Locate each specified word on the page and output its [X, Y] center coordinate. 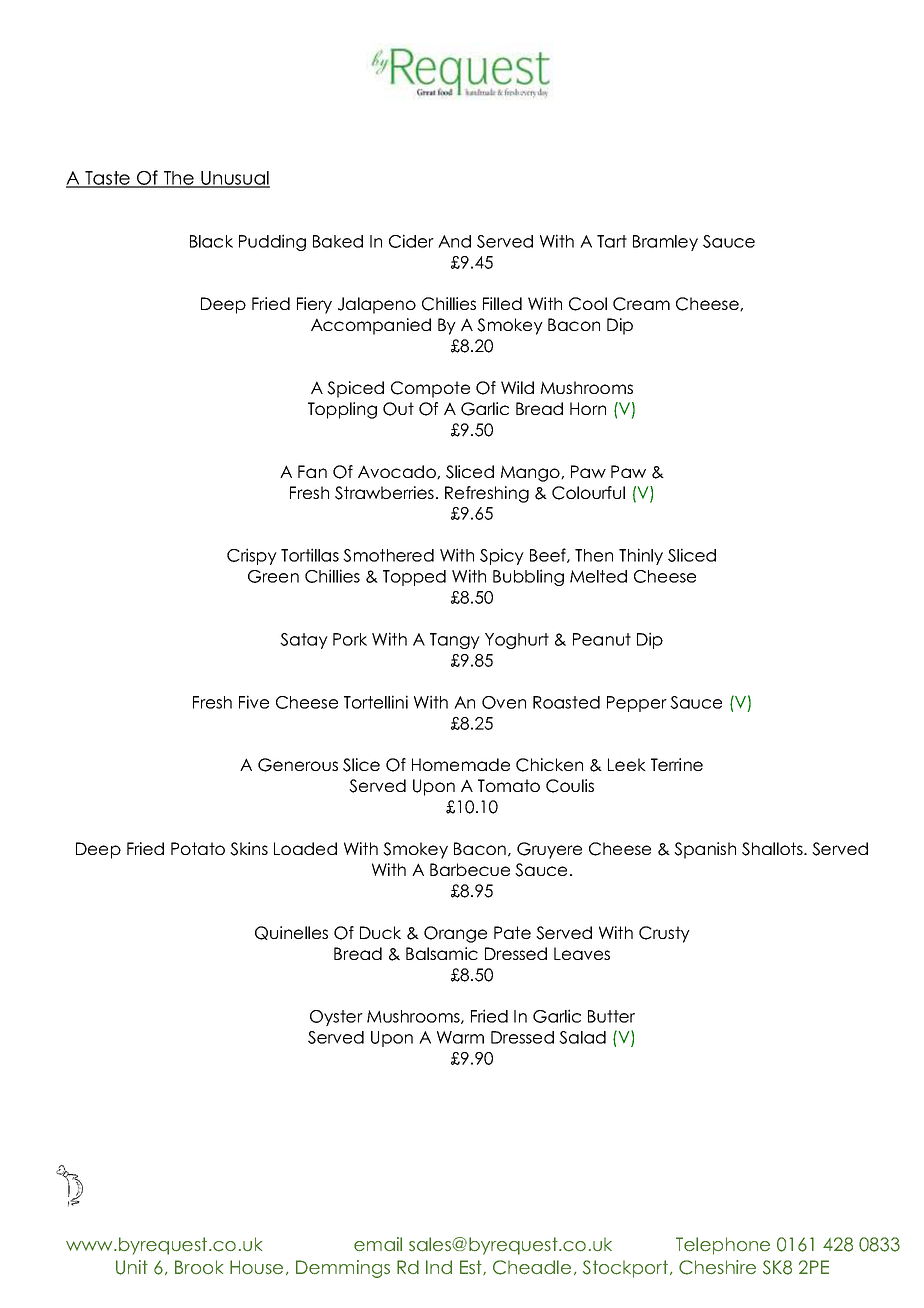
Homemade [461, 764]
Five [254, 702]
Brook [199, 1267]
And [454, 241]
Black [211, 241]
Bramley [665, 243]
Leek [627, 764]
